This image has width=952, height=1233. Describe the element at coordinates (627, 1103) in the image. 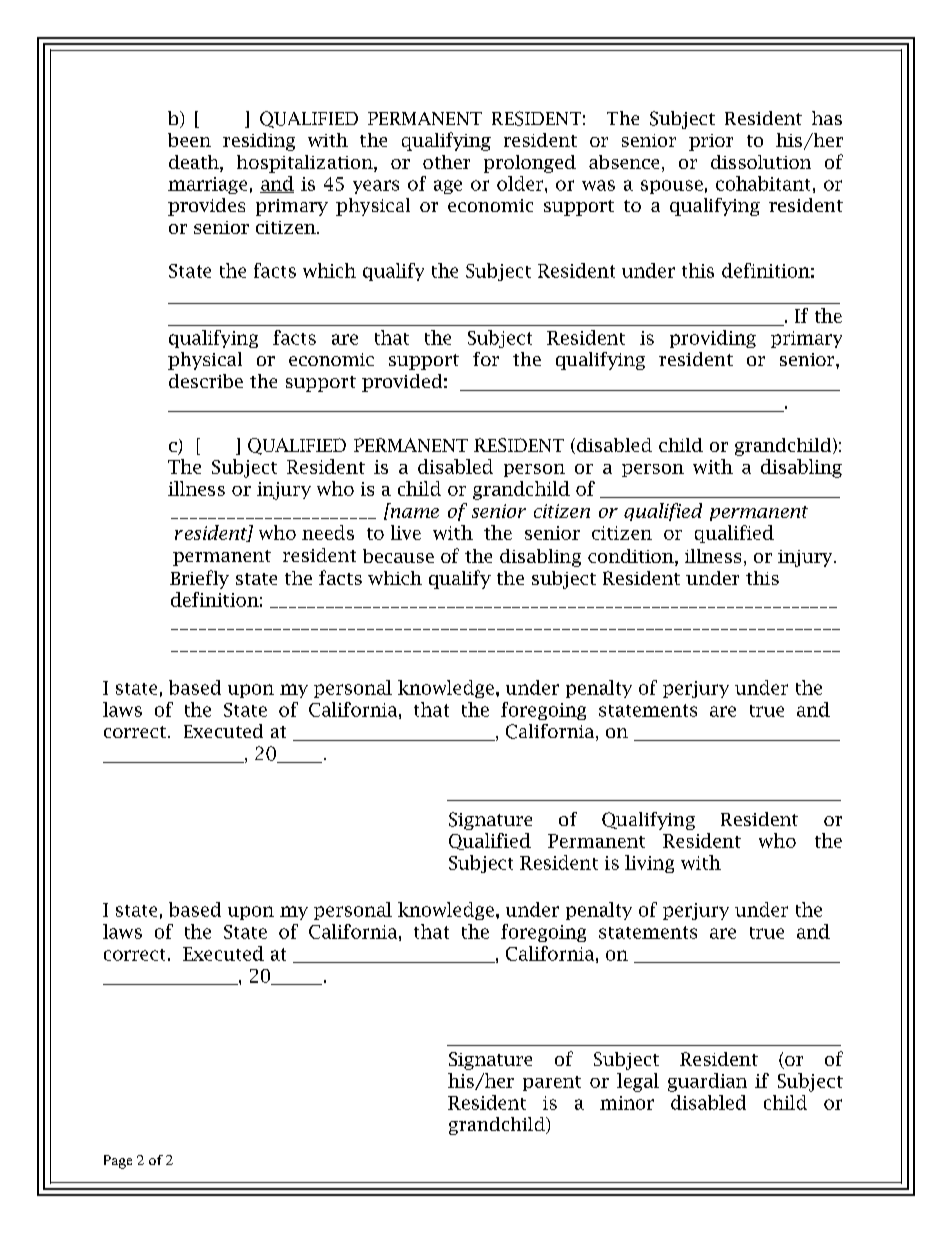

I see `minor` at that location.
